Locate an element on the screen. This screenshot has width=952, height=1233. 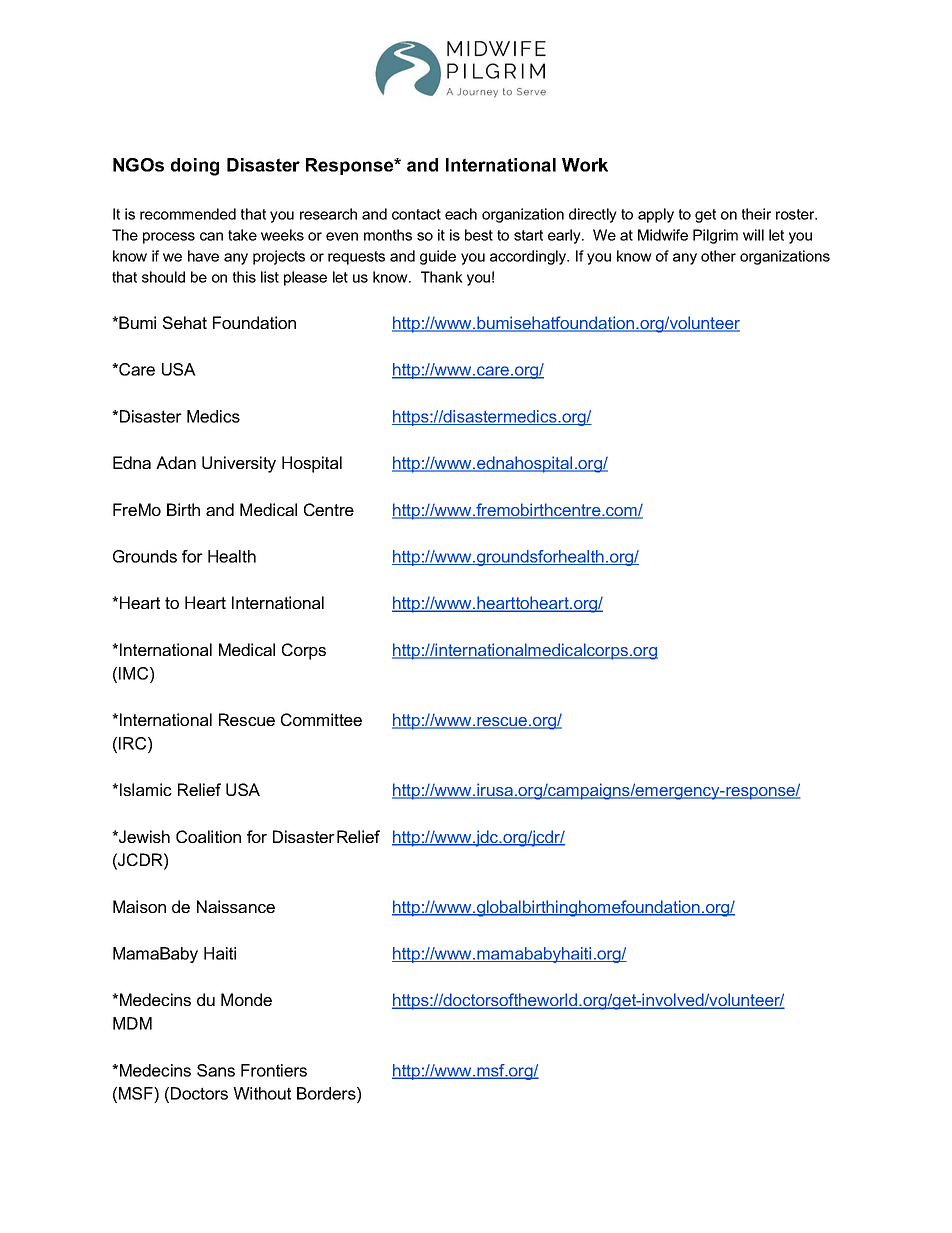
Sans is located at coordinates (216, 1070).
